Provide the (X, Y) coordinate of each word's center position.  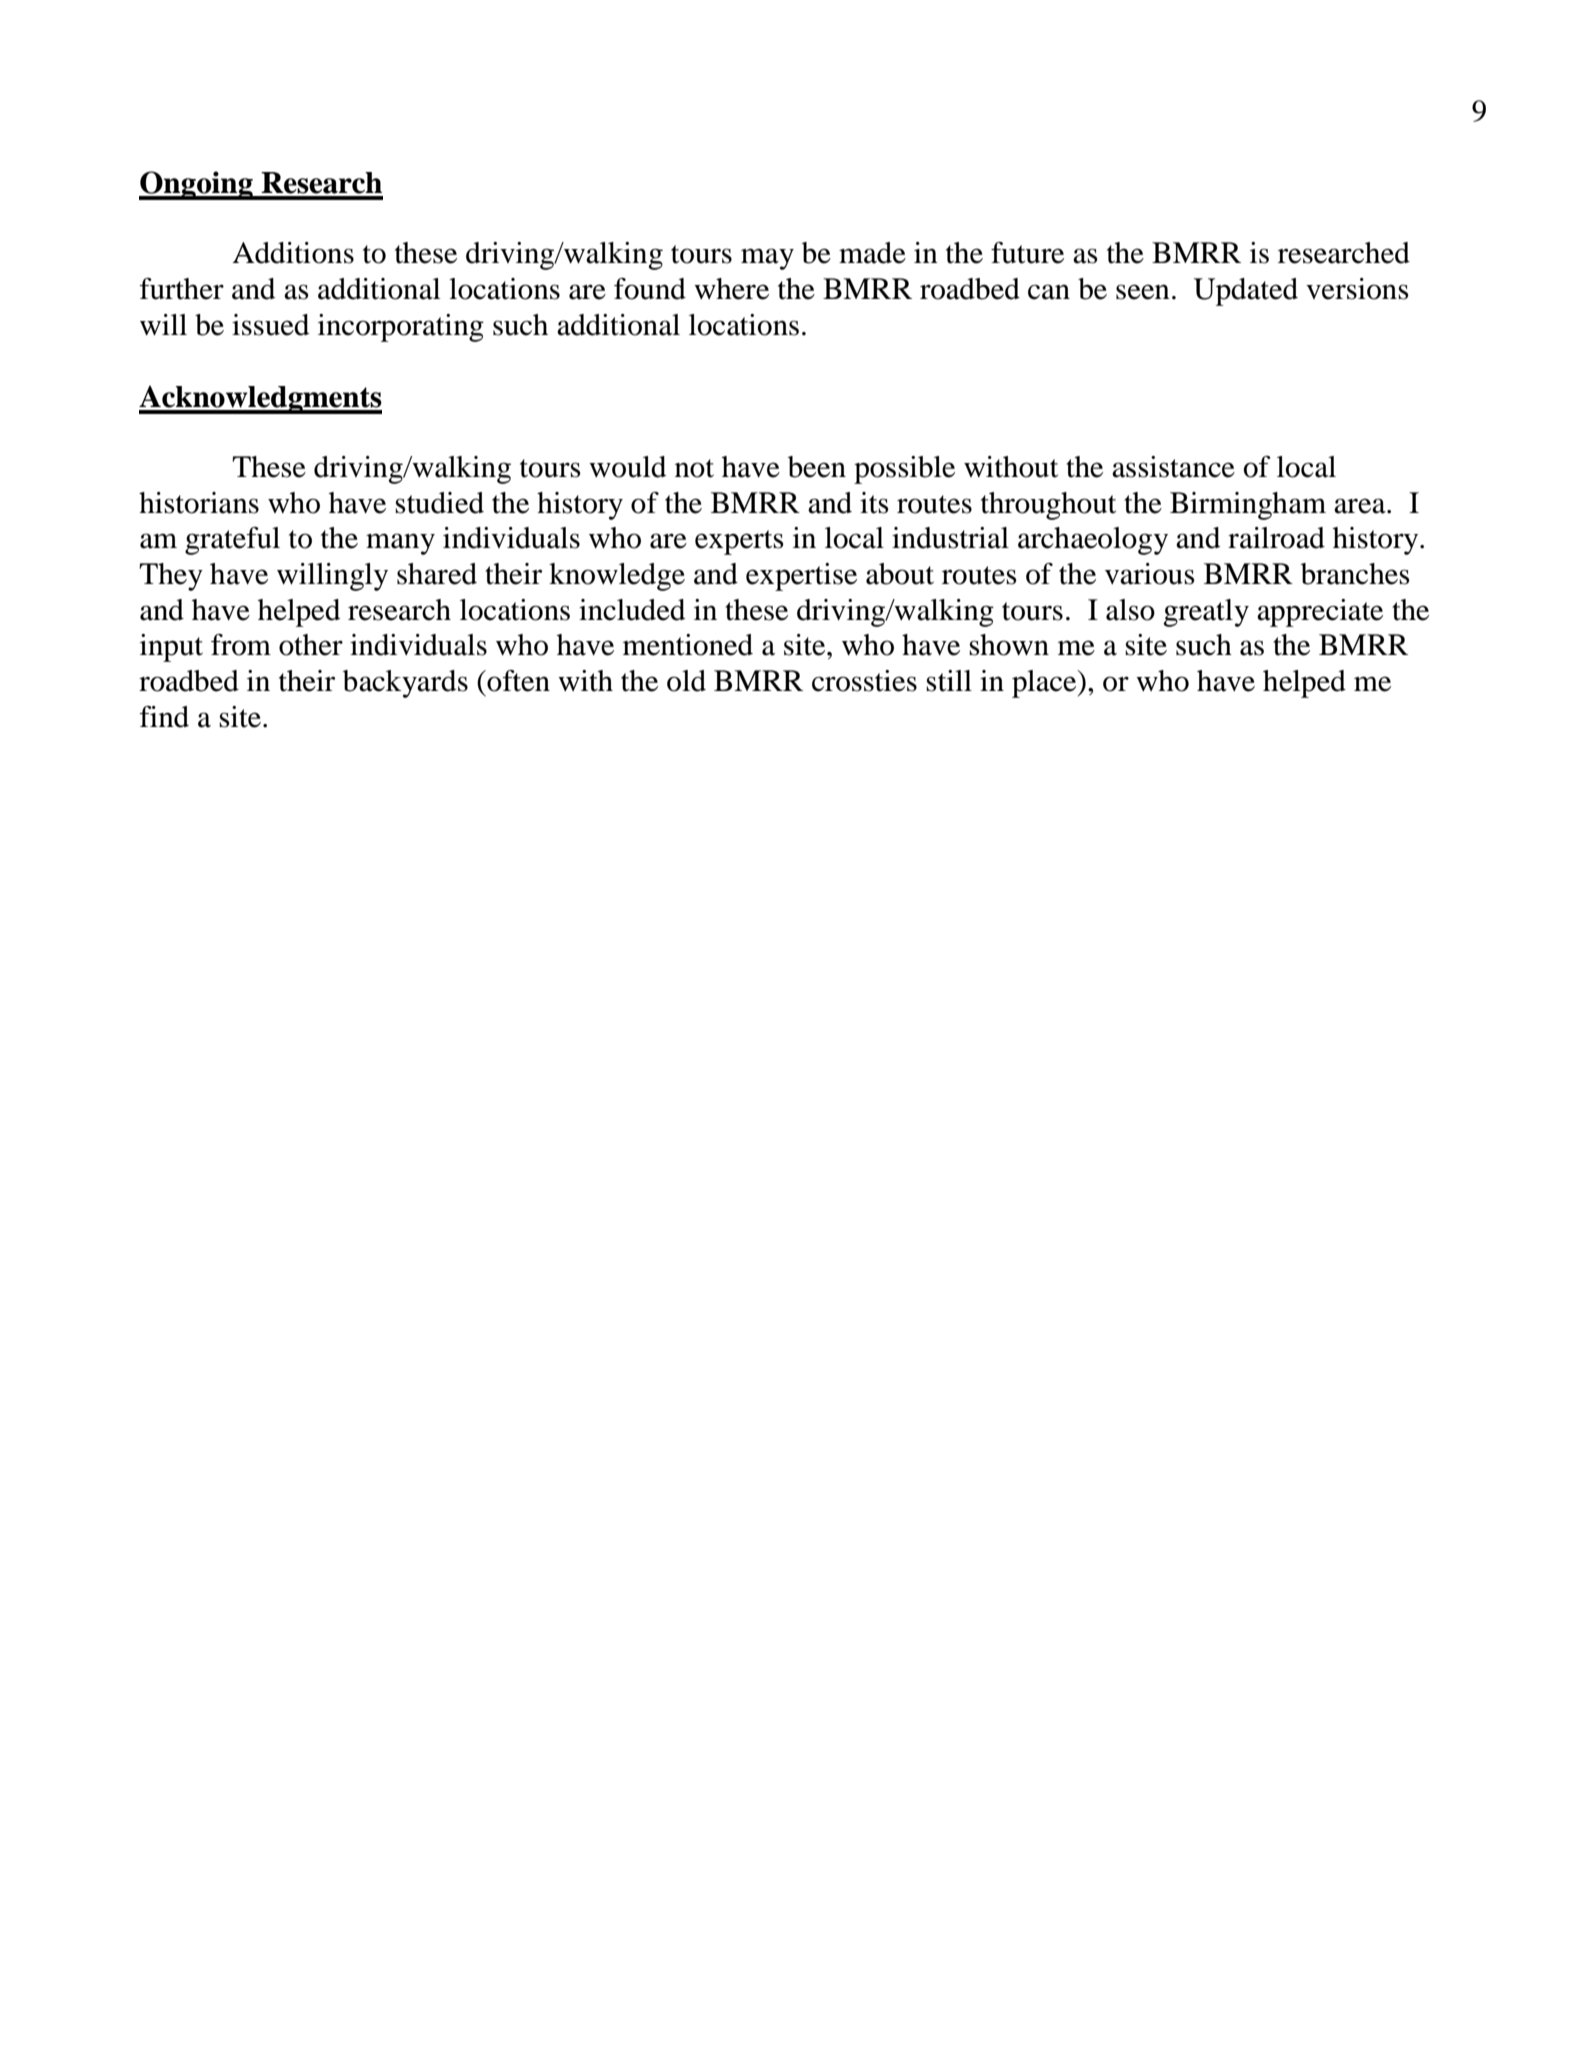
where (731, 289)
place (1045, 684)
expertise (801, 577)
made (872, 253)
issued (270, 325)
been (817, 467)
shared (437, 574)
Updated (1246, 292)
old (686, 681)
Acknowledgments (260, 399)
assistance (1173, 467)
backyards (405, 684)
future (1027, 253)
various (1150, 574)
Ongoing (197, 185)
